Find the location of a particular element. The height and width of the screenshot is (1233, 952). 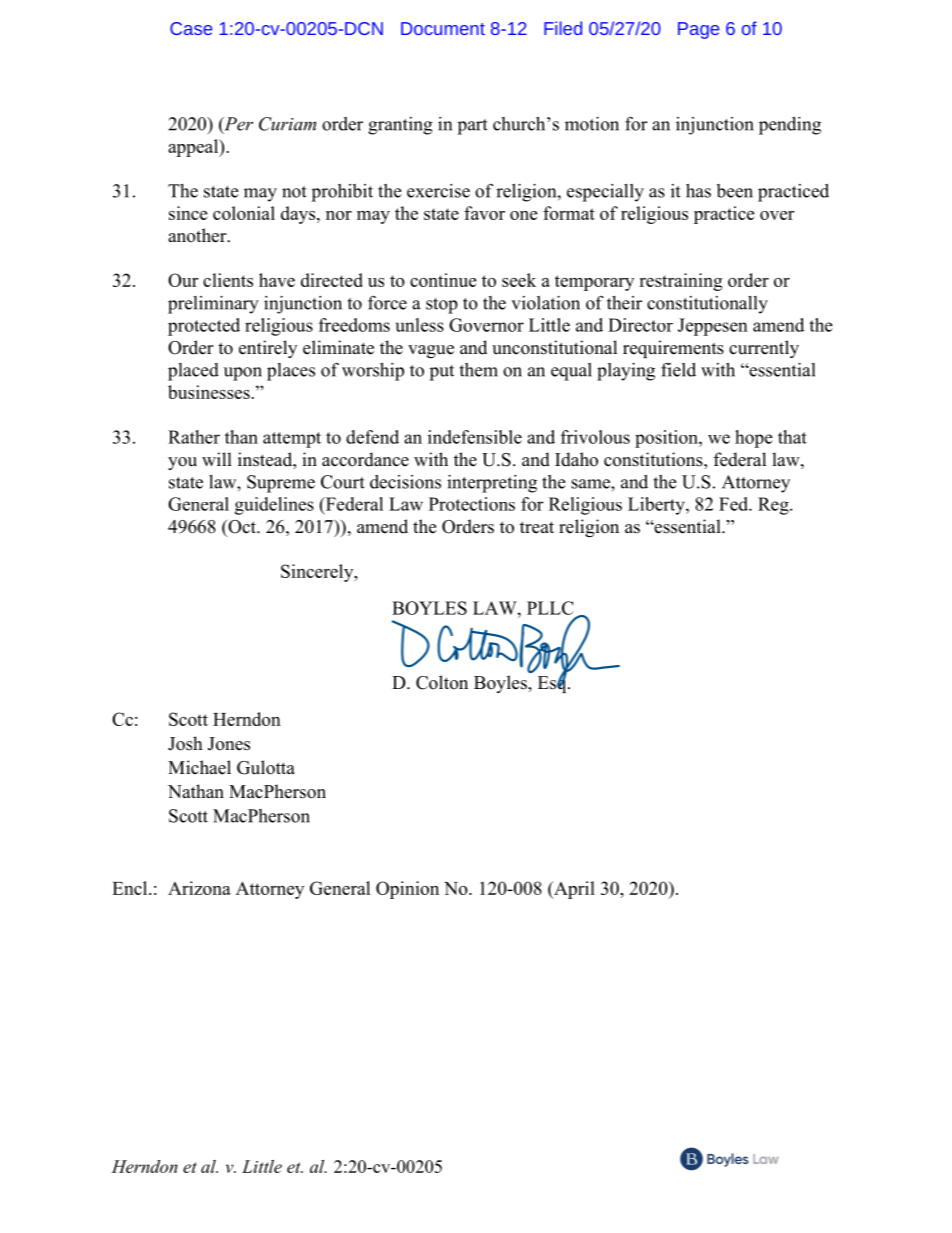

have is located at coordinates (277, 280).
